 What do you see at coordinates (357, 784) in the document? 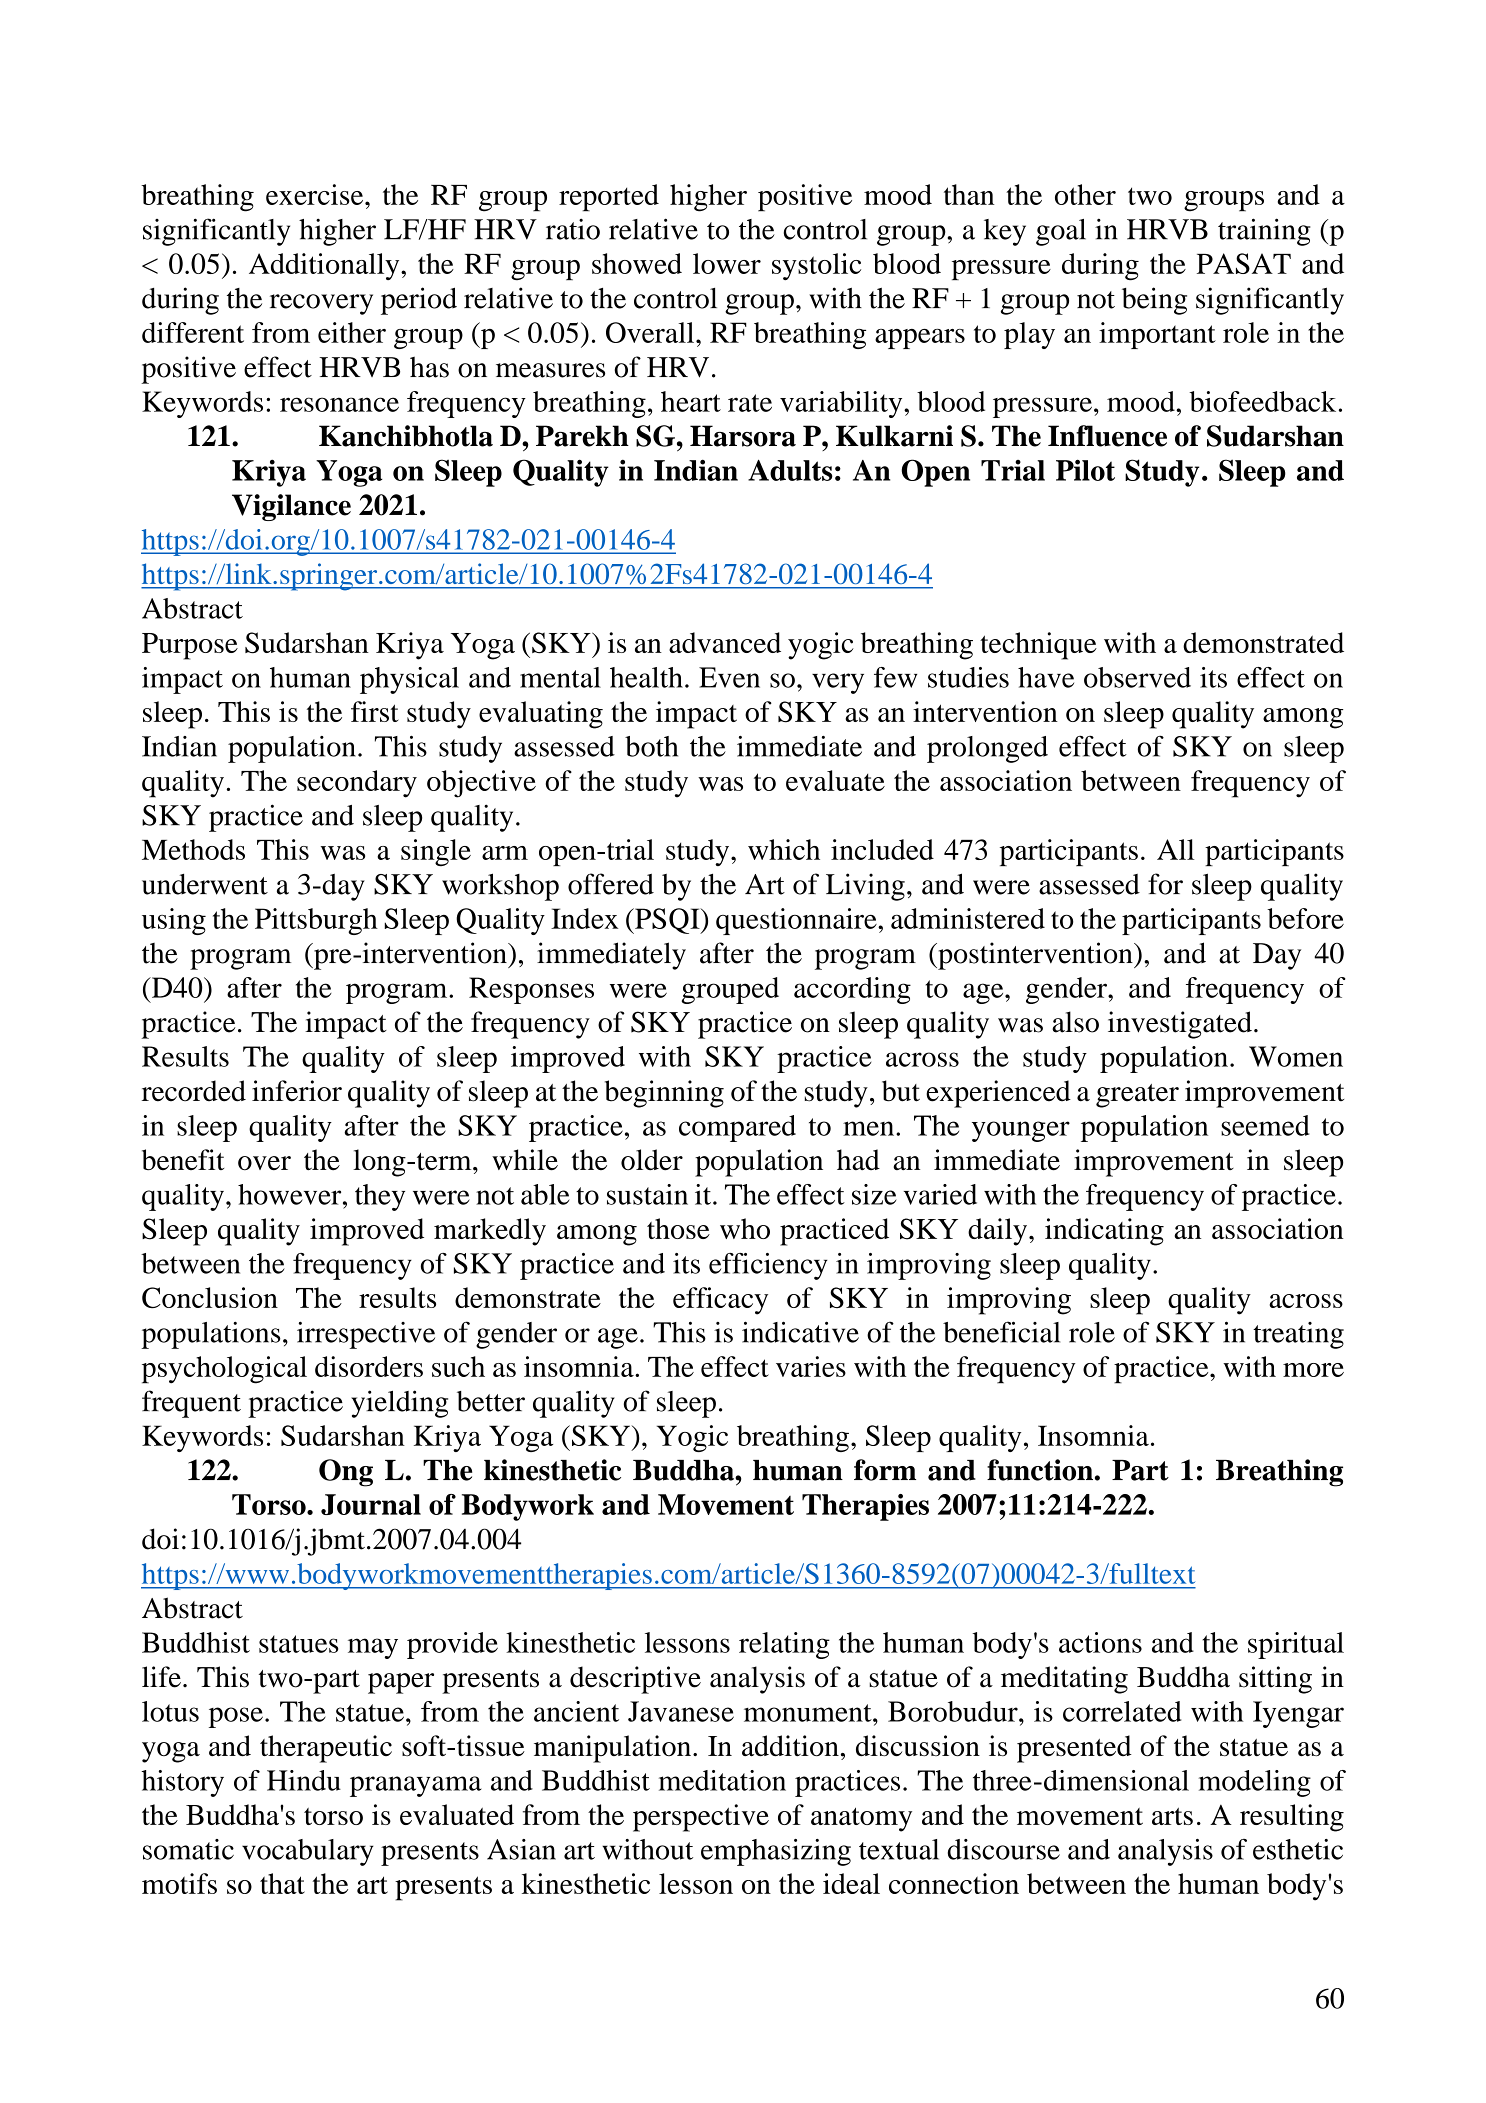
I see `secondary` at bounding box center [357, 784].
